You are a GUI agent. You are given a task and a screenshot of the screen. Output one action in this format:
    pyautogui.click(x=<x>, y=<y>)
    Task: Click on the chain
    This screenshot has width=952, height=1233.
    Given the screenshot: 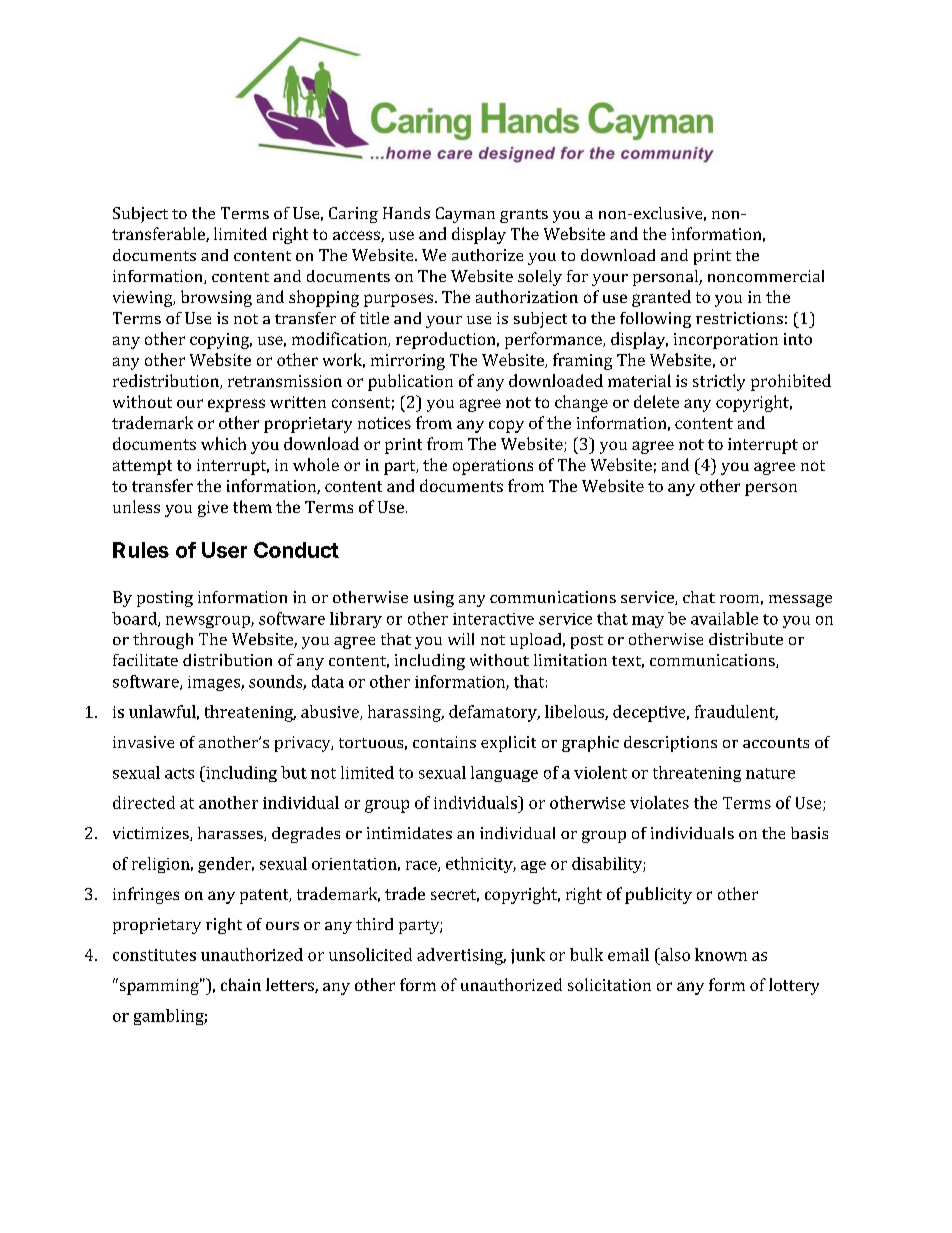 What is the action you would take?
    pyautogui.click(x=241, y=984)
